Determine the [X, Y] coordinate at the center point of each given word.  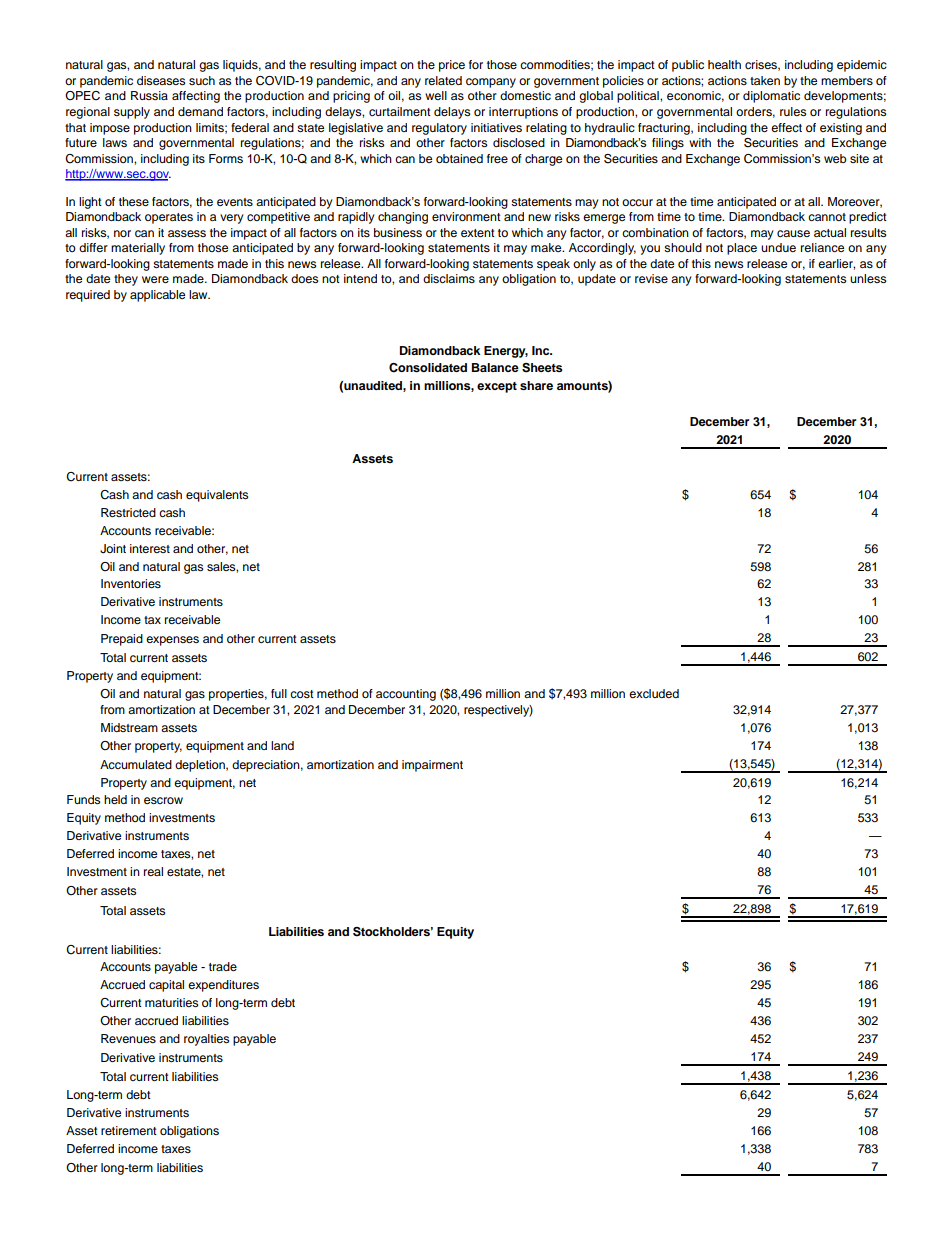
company [491, 83]
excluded [654, 693]
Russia [149, 95]
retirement [129, 1130]
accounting [406, 695]
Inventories [131, 583]
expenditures [223, 986]
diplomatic [771, 97]
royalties [206, 1040]
